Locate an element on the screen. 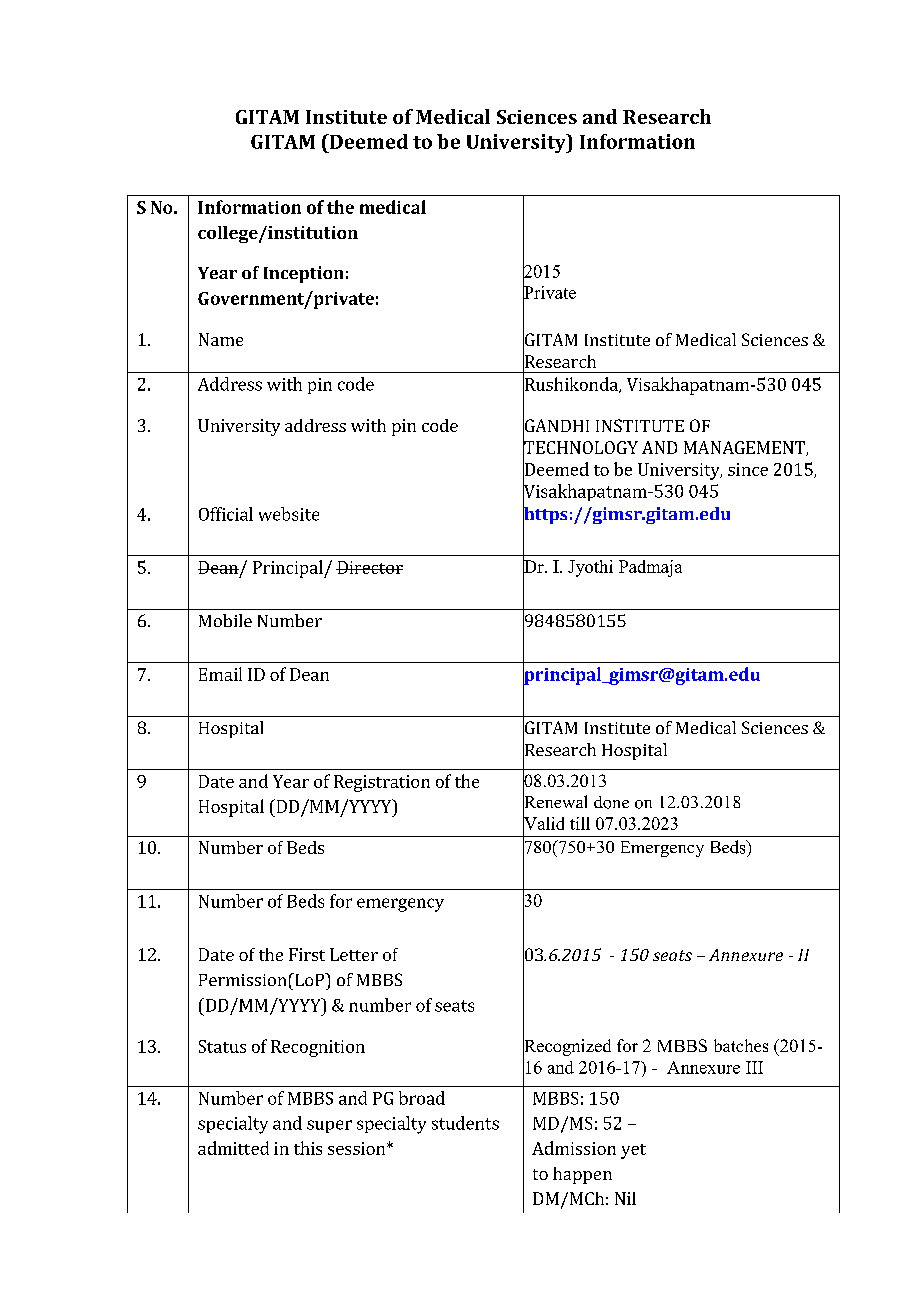  done is located at coordinates (611, 802).
